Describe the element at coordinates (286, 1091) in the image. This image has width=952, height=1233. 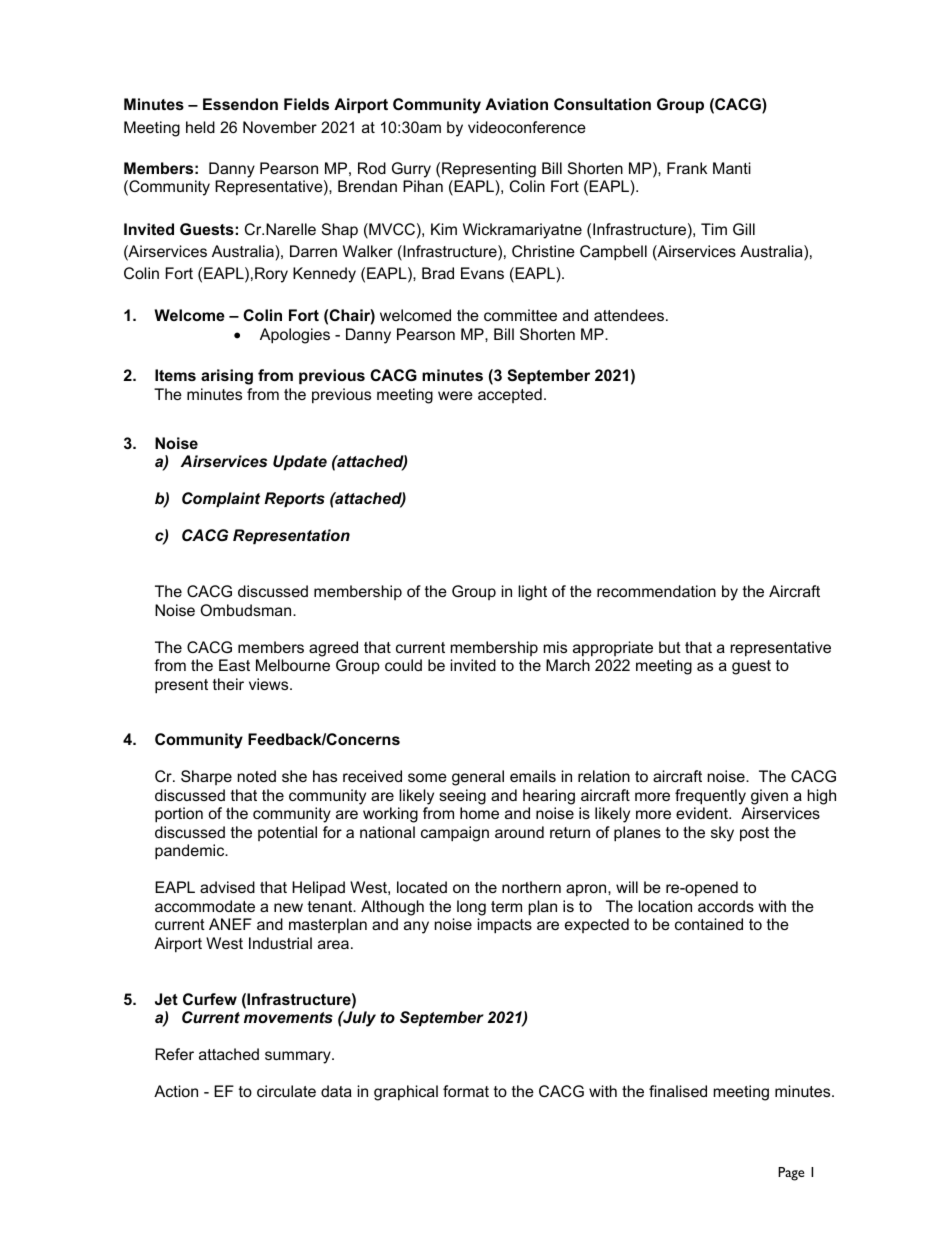
I see `circulate` at that location.
